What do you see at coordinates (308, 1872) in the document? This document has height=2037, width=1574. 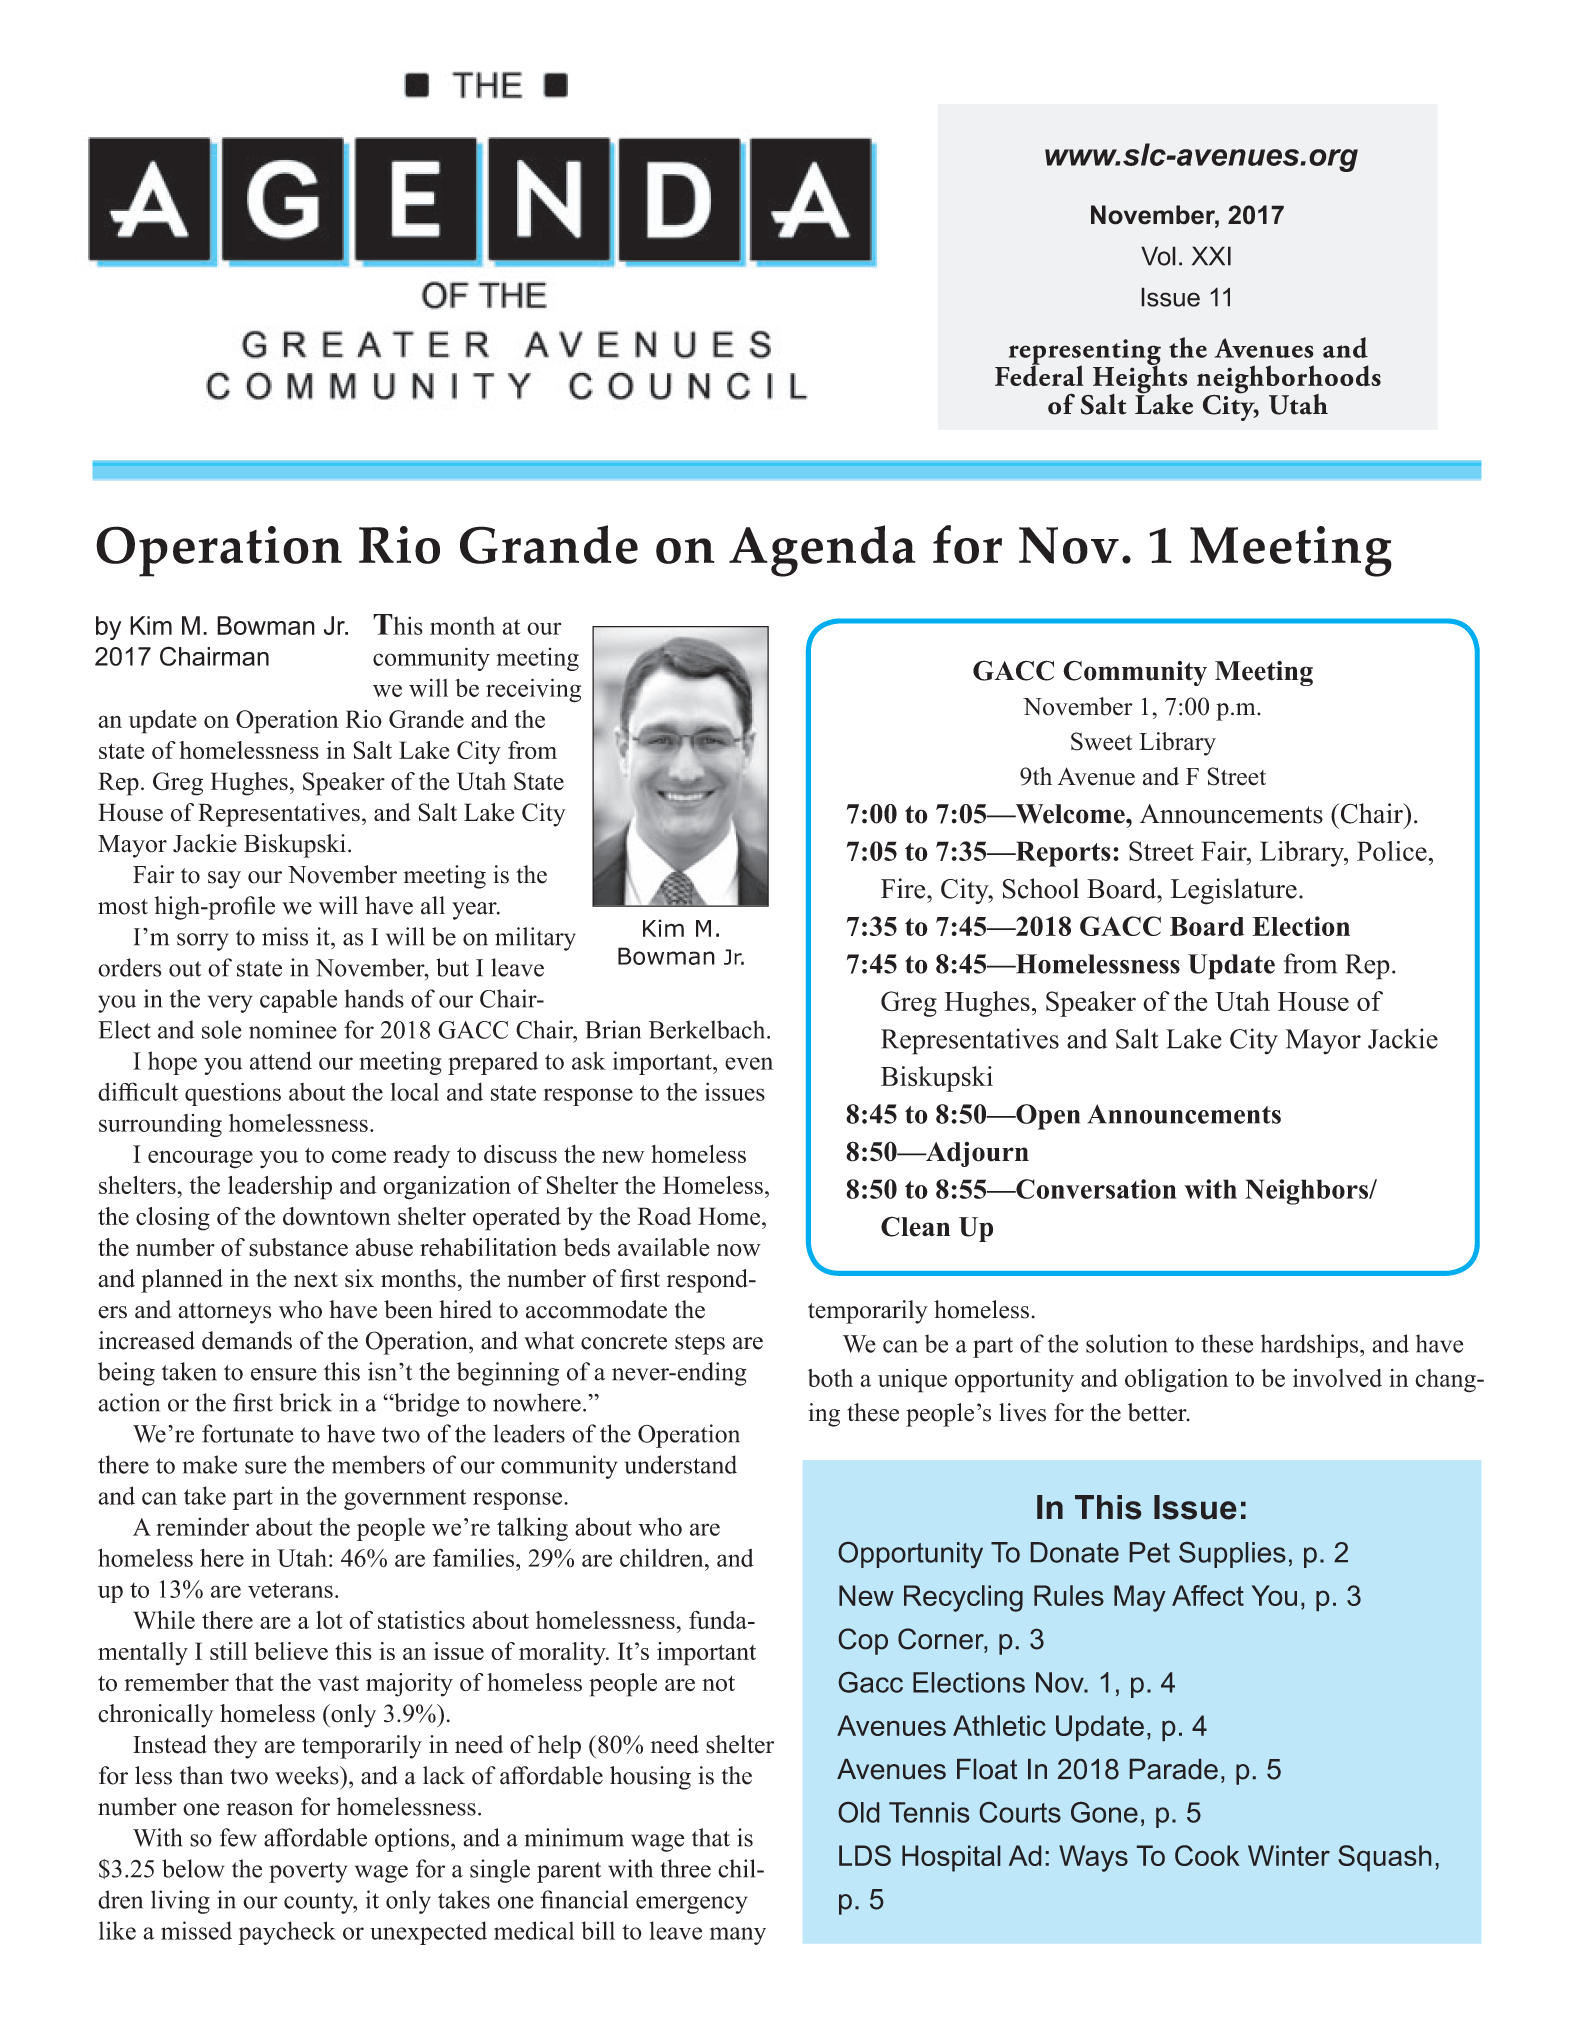 I see `poverty` at bounding box center [308, 1872].
